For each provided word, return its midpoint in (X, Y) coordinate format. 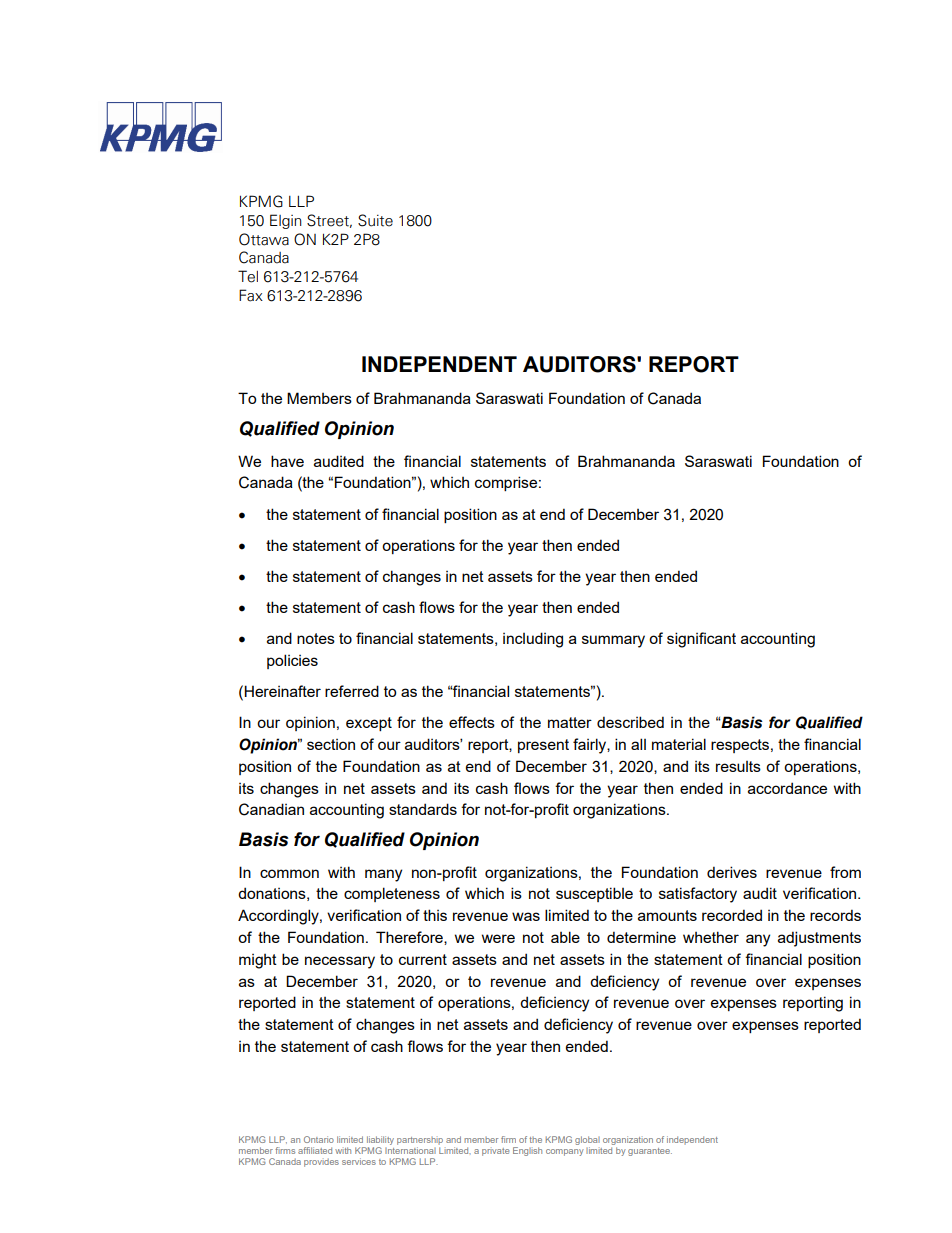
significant (701, 640)
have (287, 461)
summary (613, 641)
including (533, 640)
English (527, 1151)
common (289, 873)
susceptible (594, 894)
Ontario (319, 1139)
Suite (375, 220)
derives (732, 872)
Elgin (286, 221)
